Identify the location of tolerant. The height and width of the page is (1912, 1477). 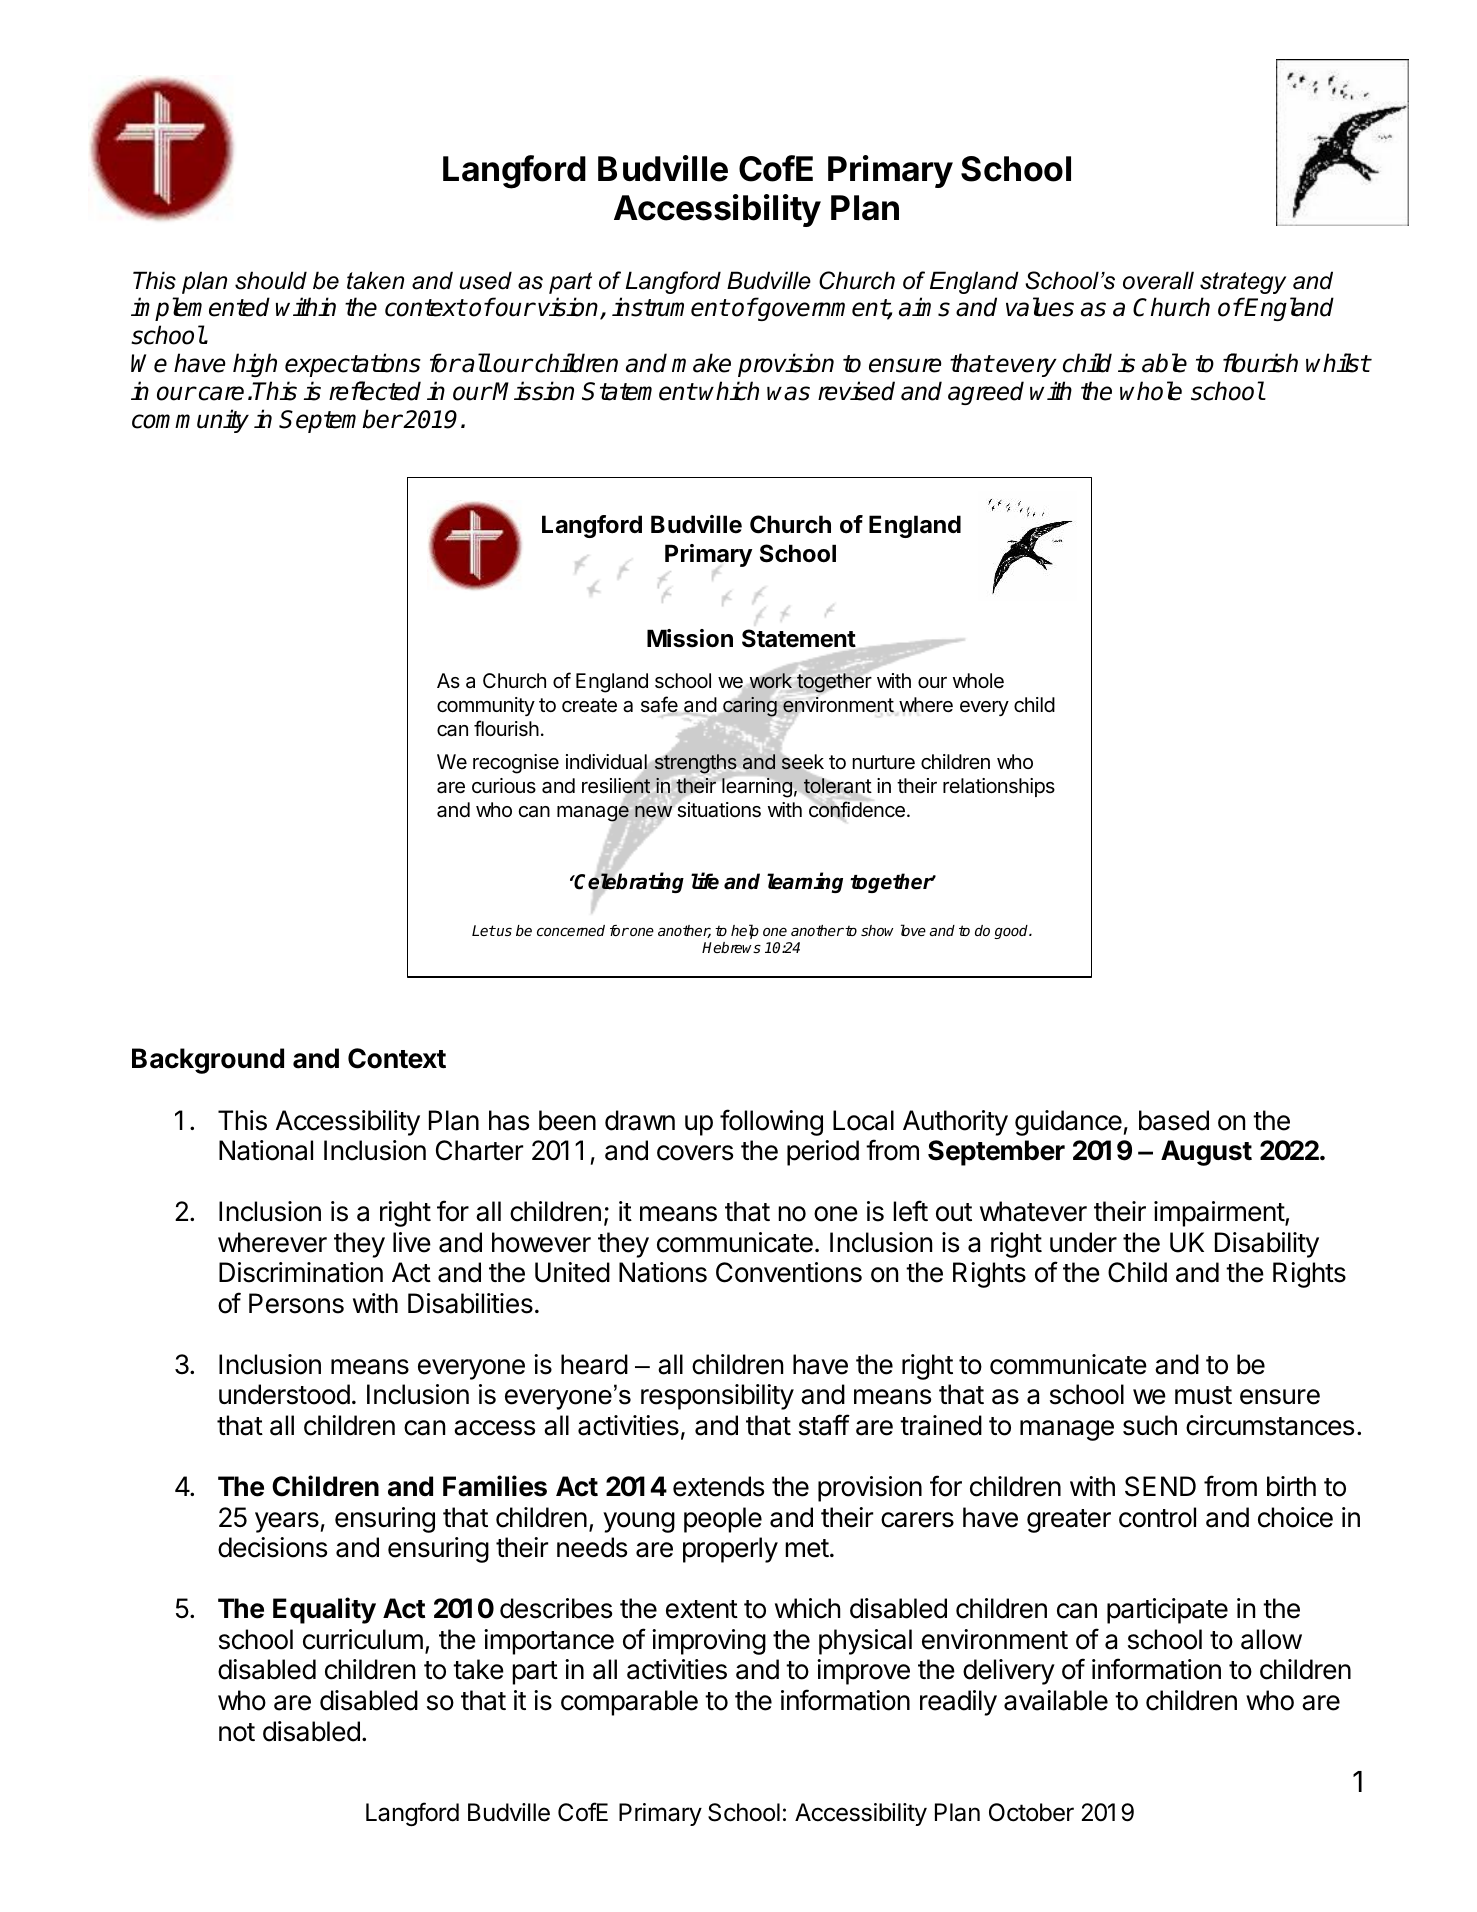
(838, 786).
